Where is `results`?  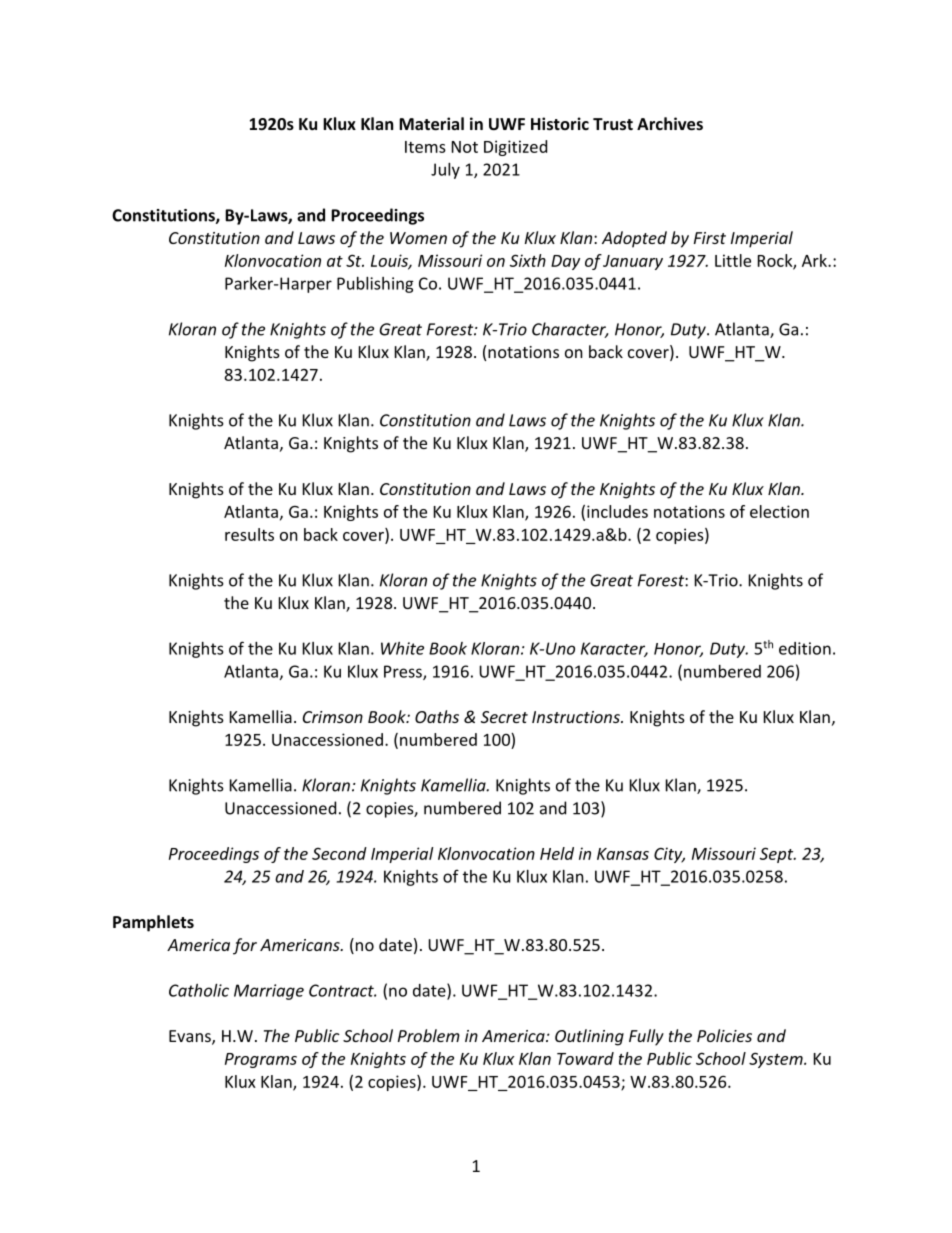 results is located at coordinates (249, 534).
